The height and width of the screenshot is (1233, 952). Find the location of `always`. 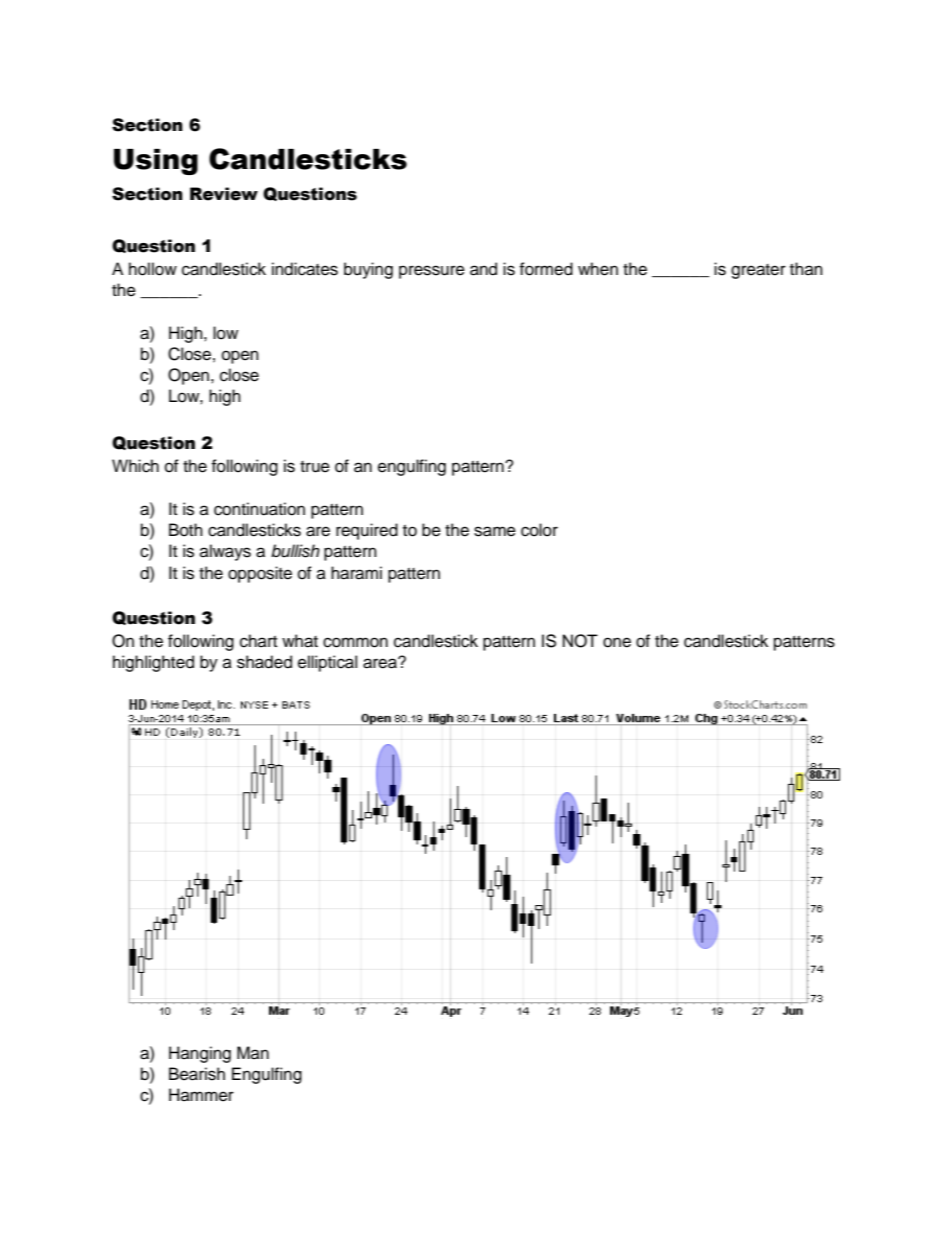

always is located at coordinates (225, 552).
